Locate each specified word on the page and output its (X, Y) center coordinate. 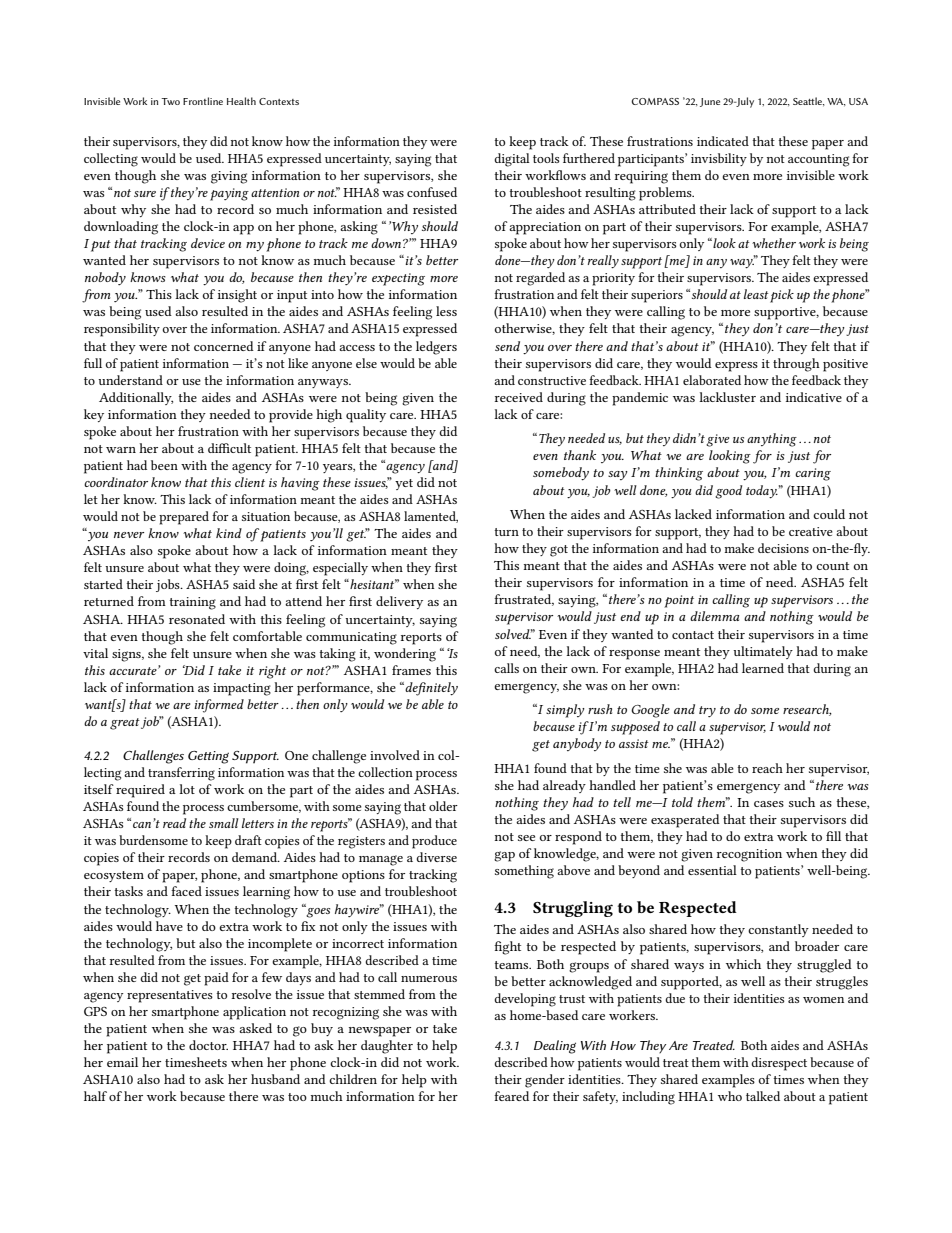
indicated (723, 141)
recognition (749, 855)
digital (512, 160)
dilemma (714, 616)
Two (170, 101)
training (193, 603)
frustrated (524, 600)
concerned (224, 346)
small (224, 823)
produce (434, 842)
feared (511, 1096)
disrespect (779, 1064)
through (796, 365)
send (507, 346)
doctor (208, 1045)
